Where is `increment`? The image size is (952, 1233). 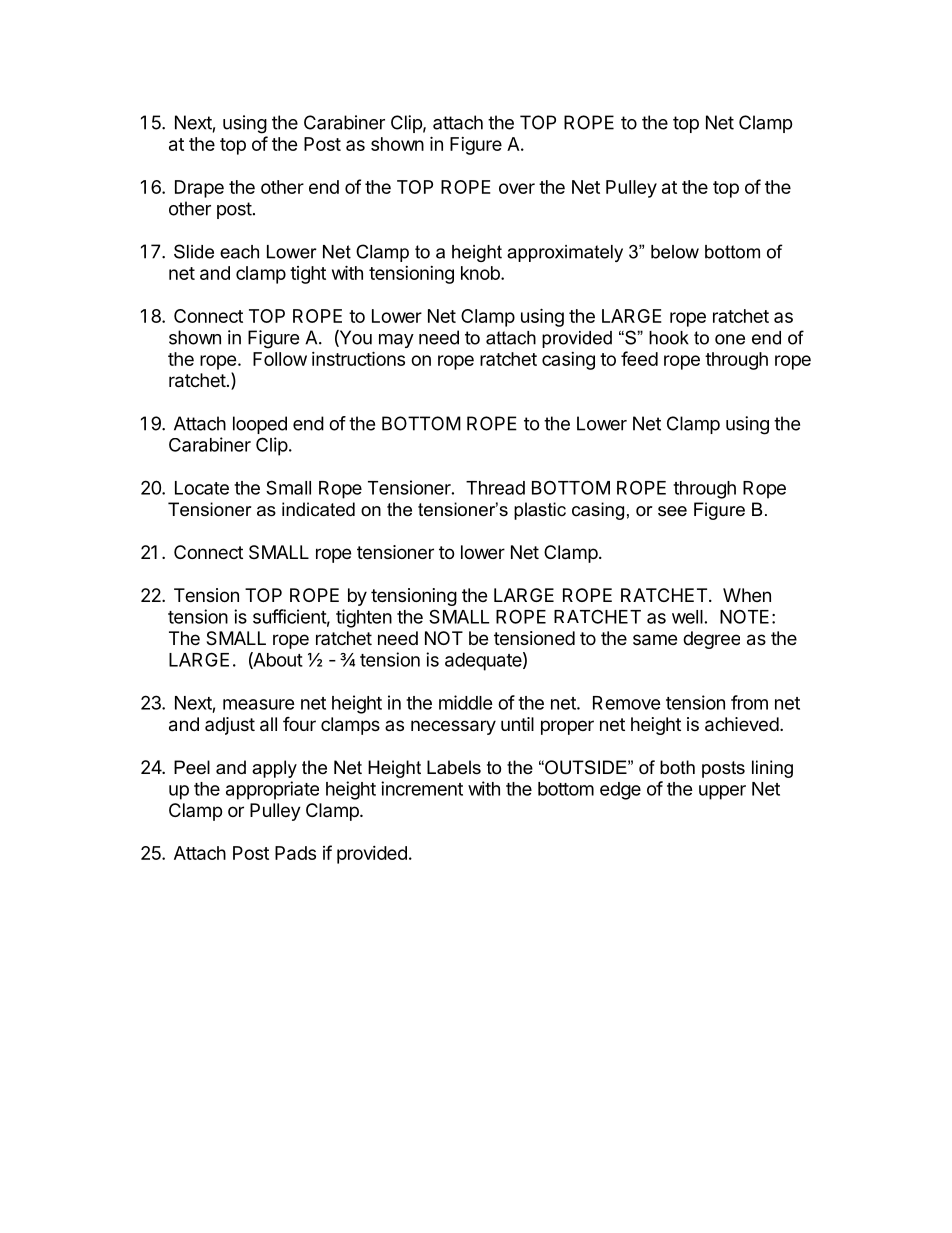
increment is located at coordinates (422, 788).
